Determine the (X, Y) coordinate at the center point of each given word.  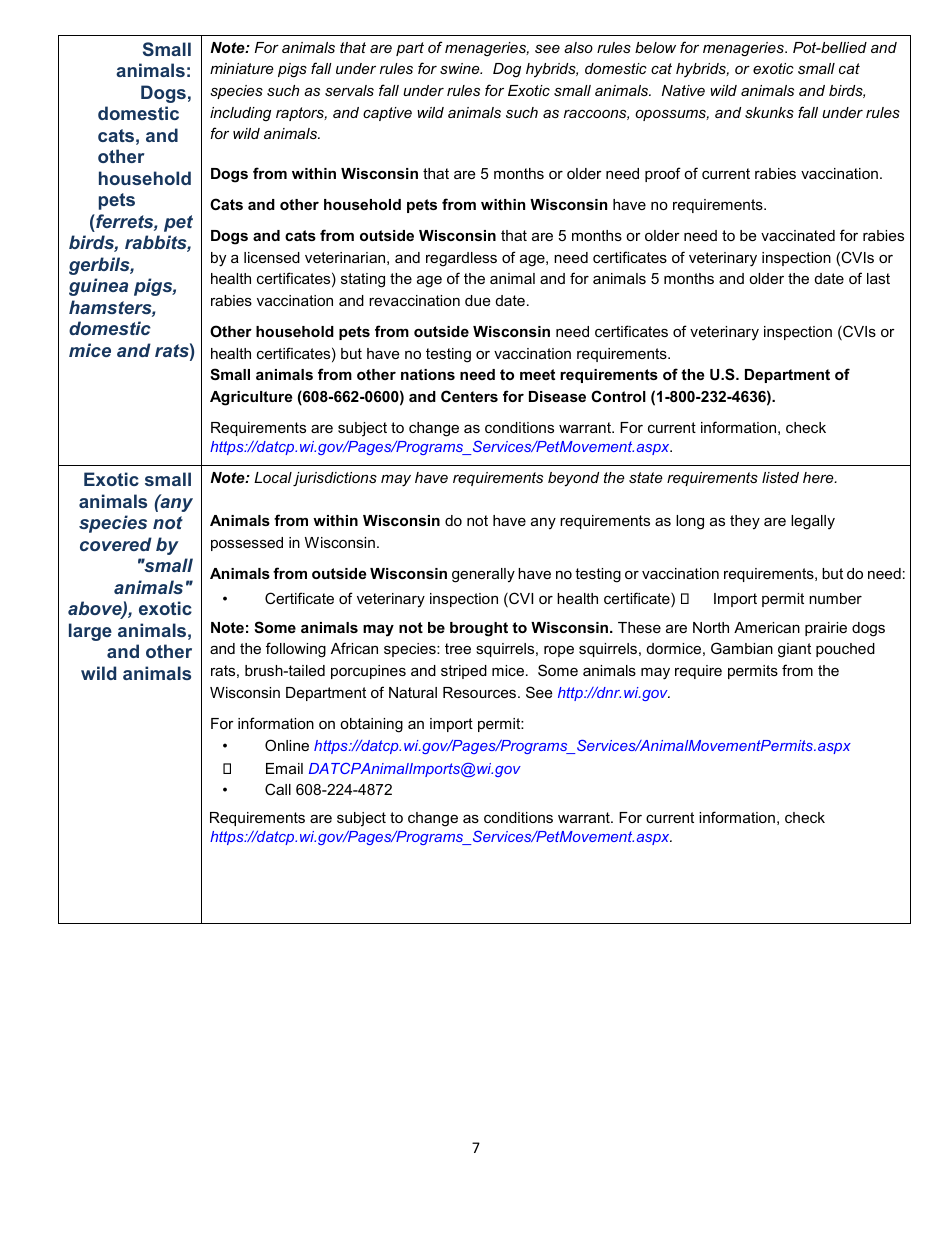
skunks (769, 112)
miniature (242, 68)
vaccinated (798, 235)
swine (461, 68)
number (835, 598)
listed (780, 477)
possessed (247, 544)
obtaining (371, 725)
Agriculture (251, 398)
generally (483, 575)
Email (284, 768)
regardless (461, 259)
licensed (272, 257)
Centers (469, 396)
